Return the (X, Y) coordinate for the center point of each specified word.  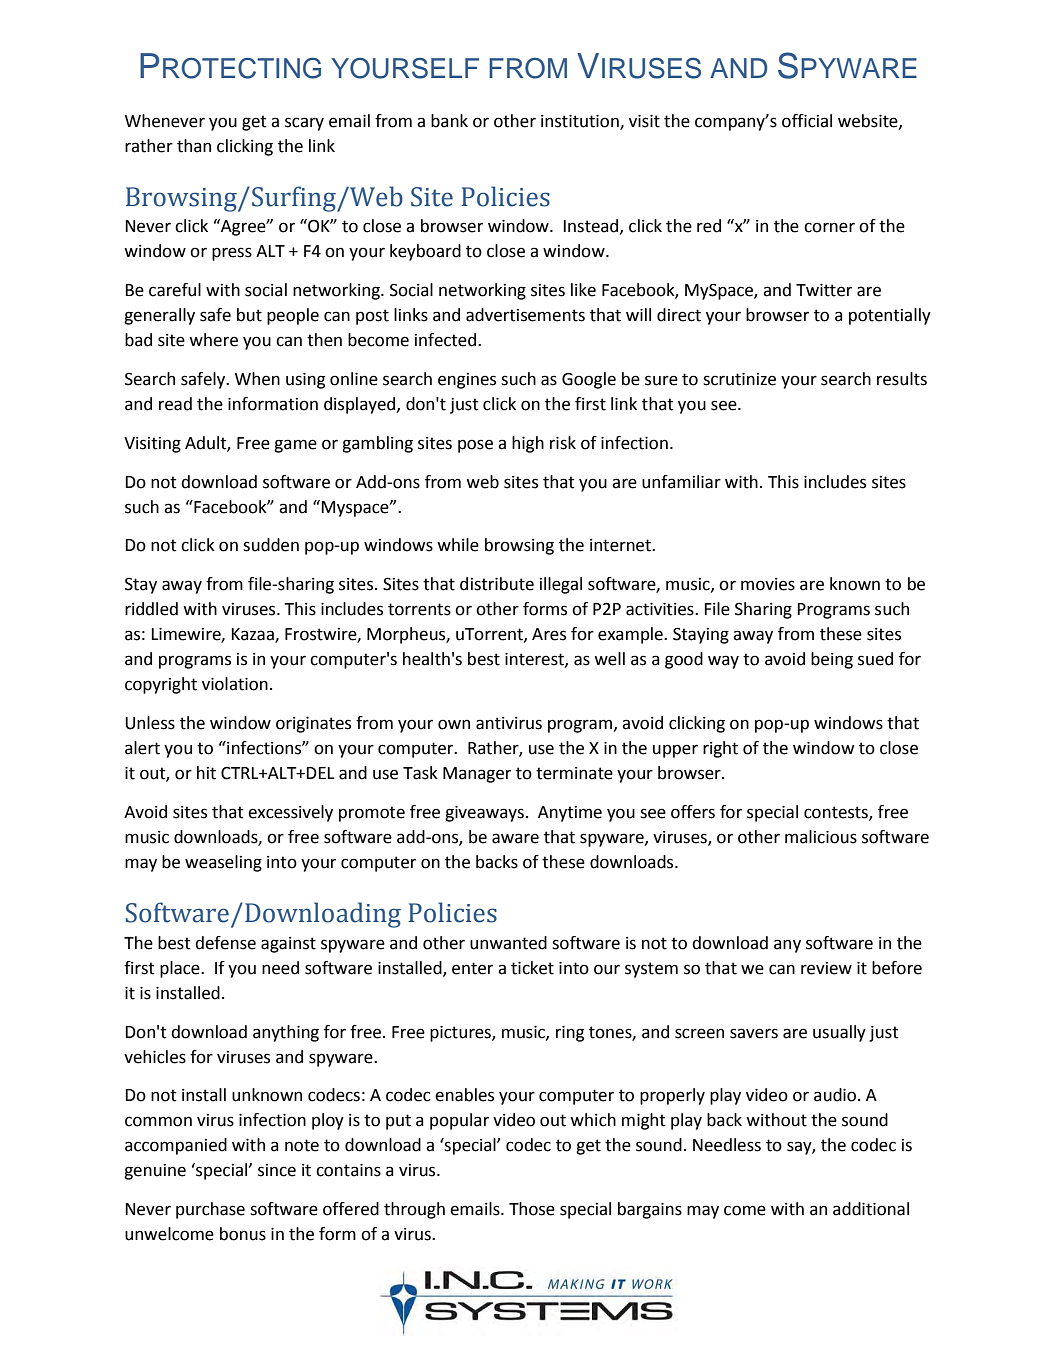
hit (206, 773)
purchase (210, 1210)
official (807, 121)
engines (467, 381)
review (826, 968)
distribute (497, 584)
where (213, 340)
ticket (532, 968)
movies (768, 584)
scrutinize (739, 379)
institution (581, 122)
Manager (477, 775)
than (194, 146)
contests (837, 813)
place (181, 969)
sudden (271, 545)
